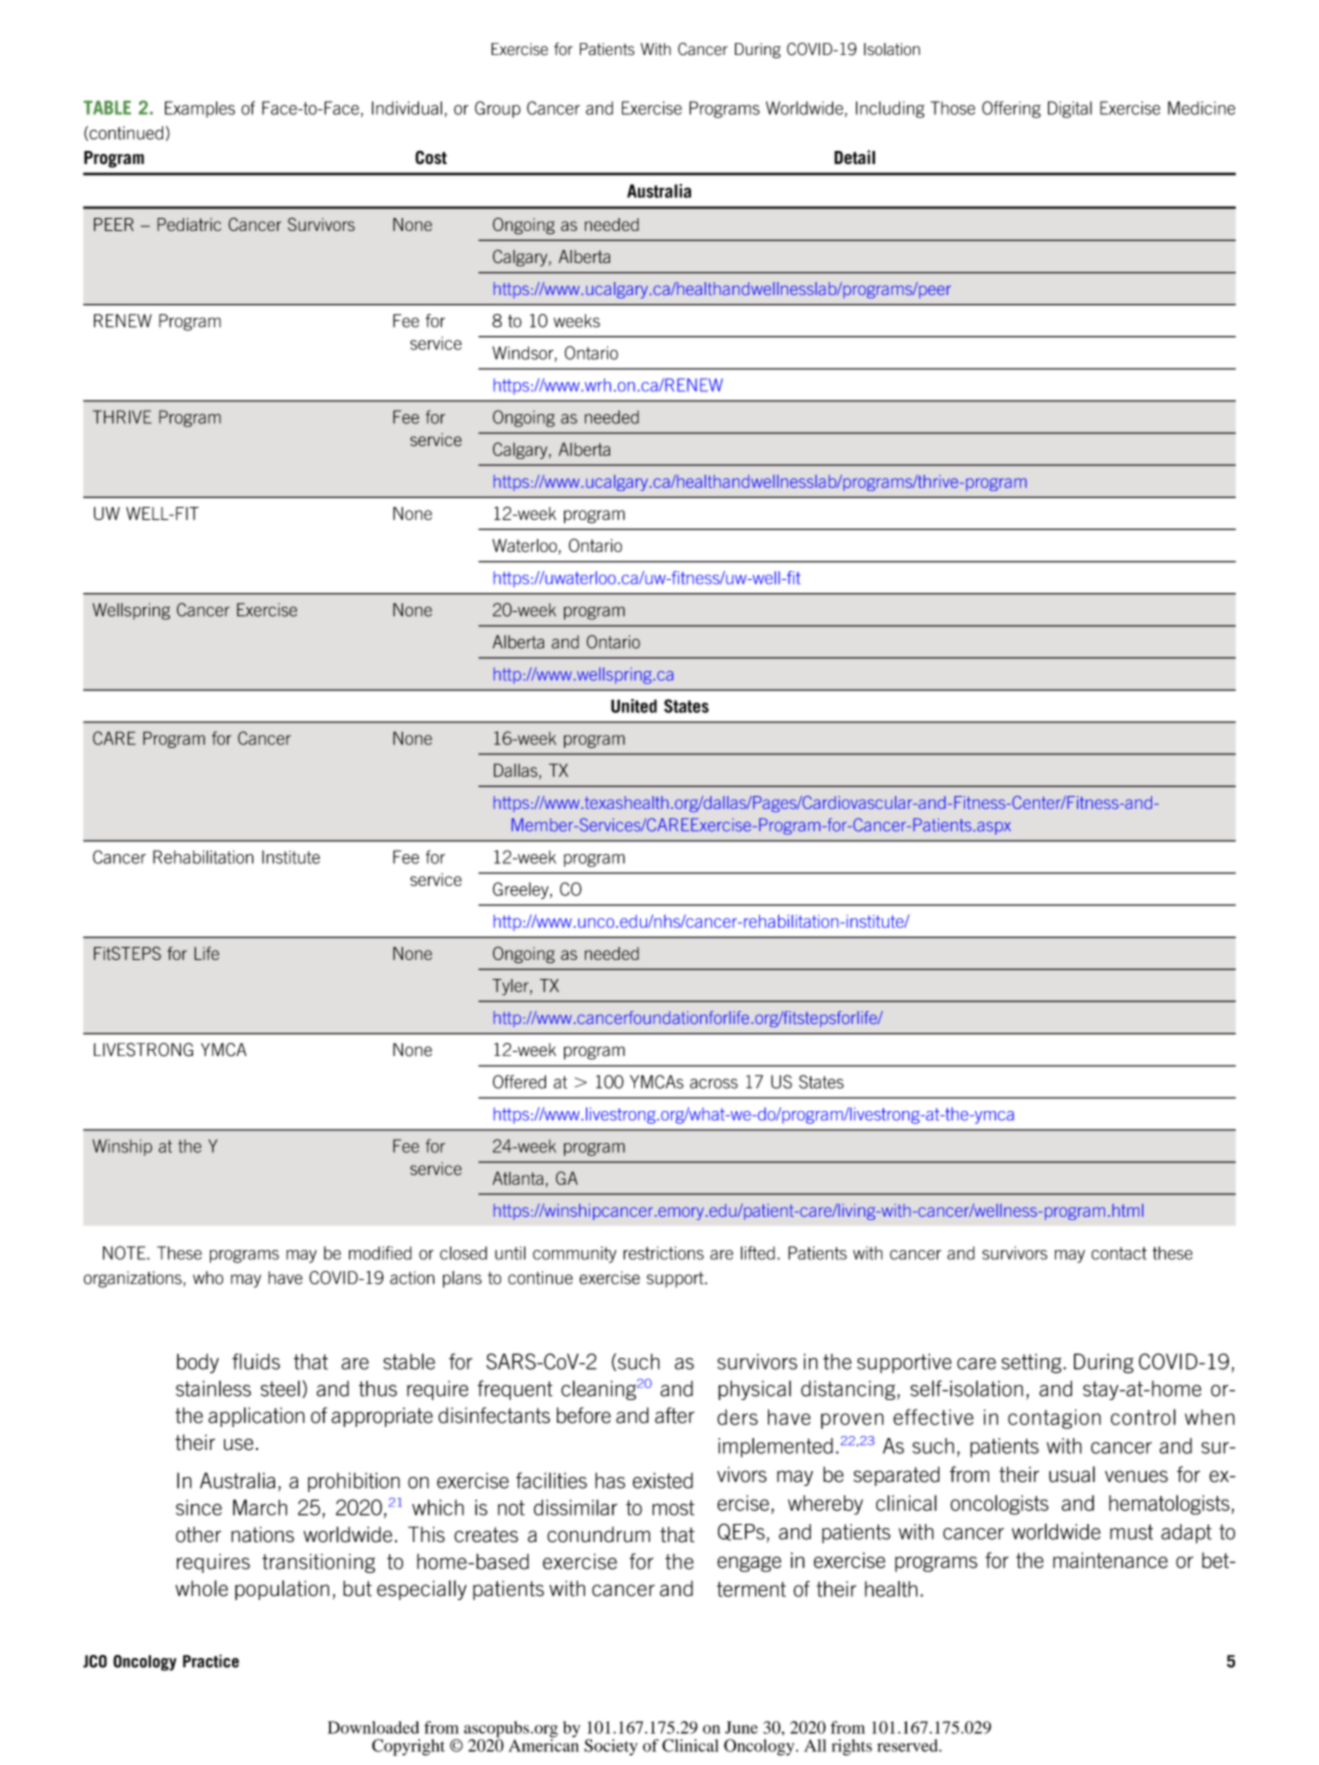 The height and width of the screenshot is (1765, 1319). I want to click on across, so click(714, 1083).
